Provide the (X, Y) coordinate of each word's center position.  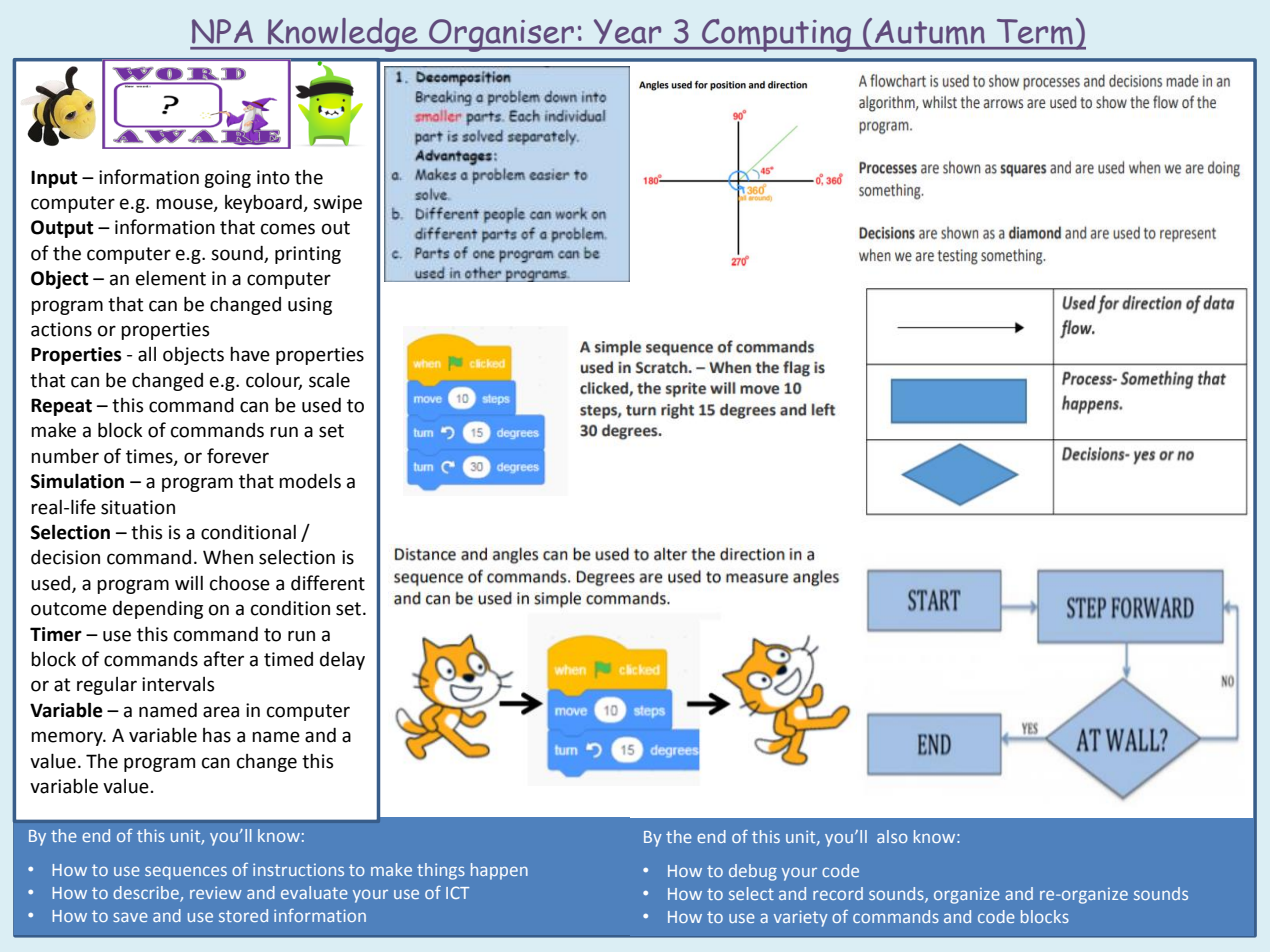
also (892, 836)
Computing (777, 35)
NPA (222, 31)
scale (329, 380)
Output (62, 229)
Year (627, 31)
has (217, 735)
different (328, 583)
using (310, 306)
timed (288, 659)
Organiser (502, 35)
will (189, 583)
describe (147, 894)
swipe (337, 204)
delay (342, 660)
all (147, 354)
